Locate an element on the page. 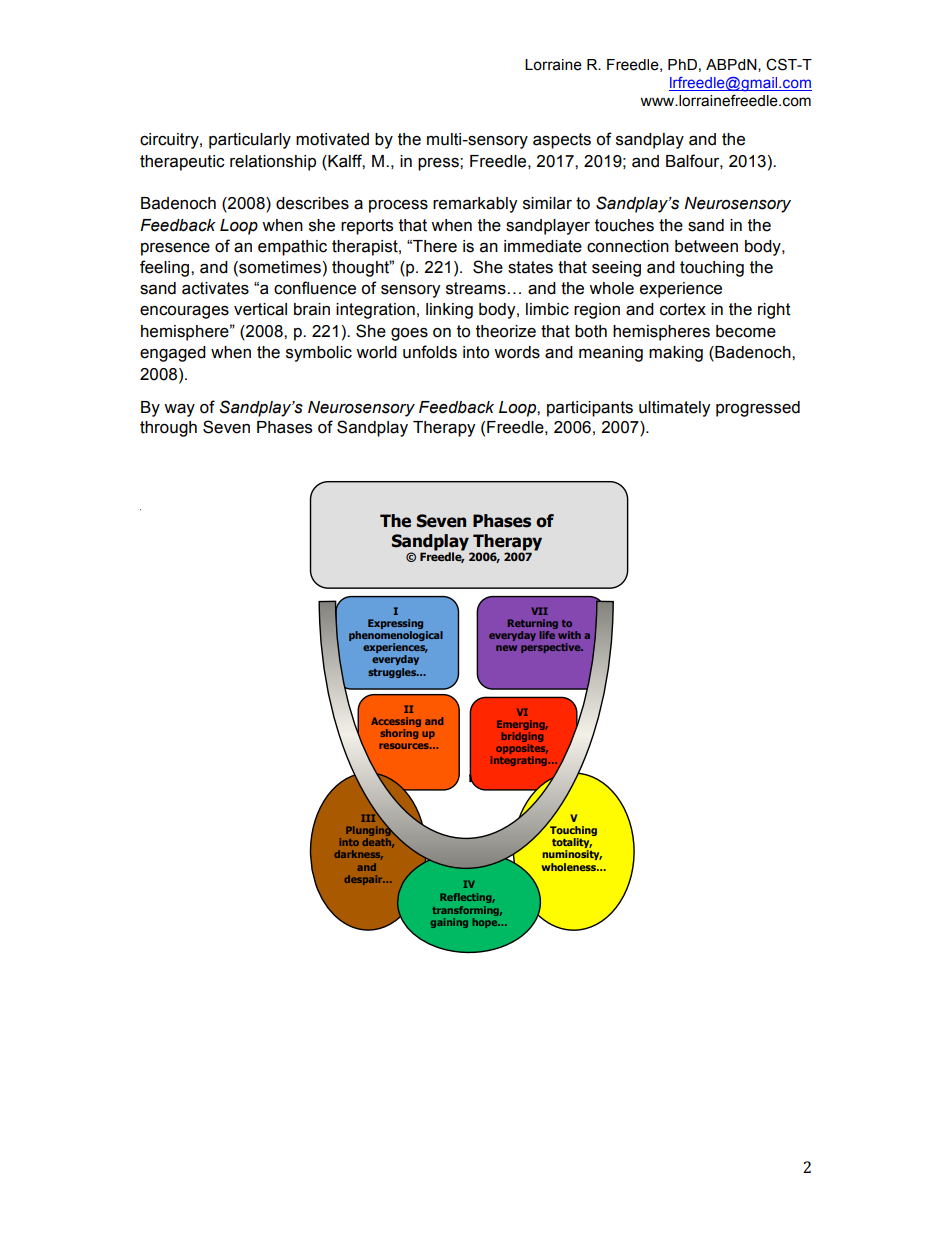  transforming is located at coordinates (467, 911).
